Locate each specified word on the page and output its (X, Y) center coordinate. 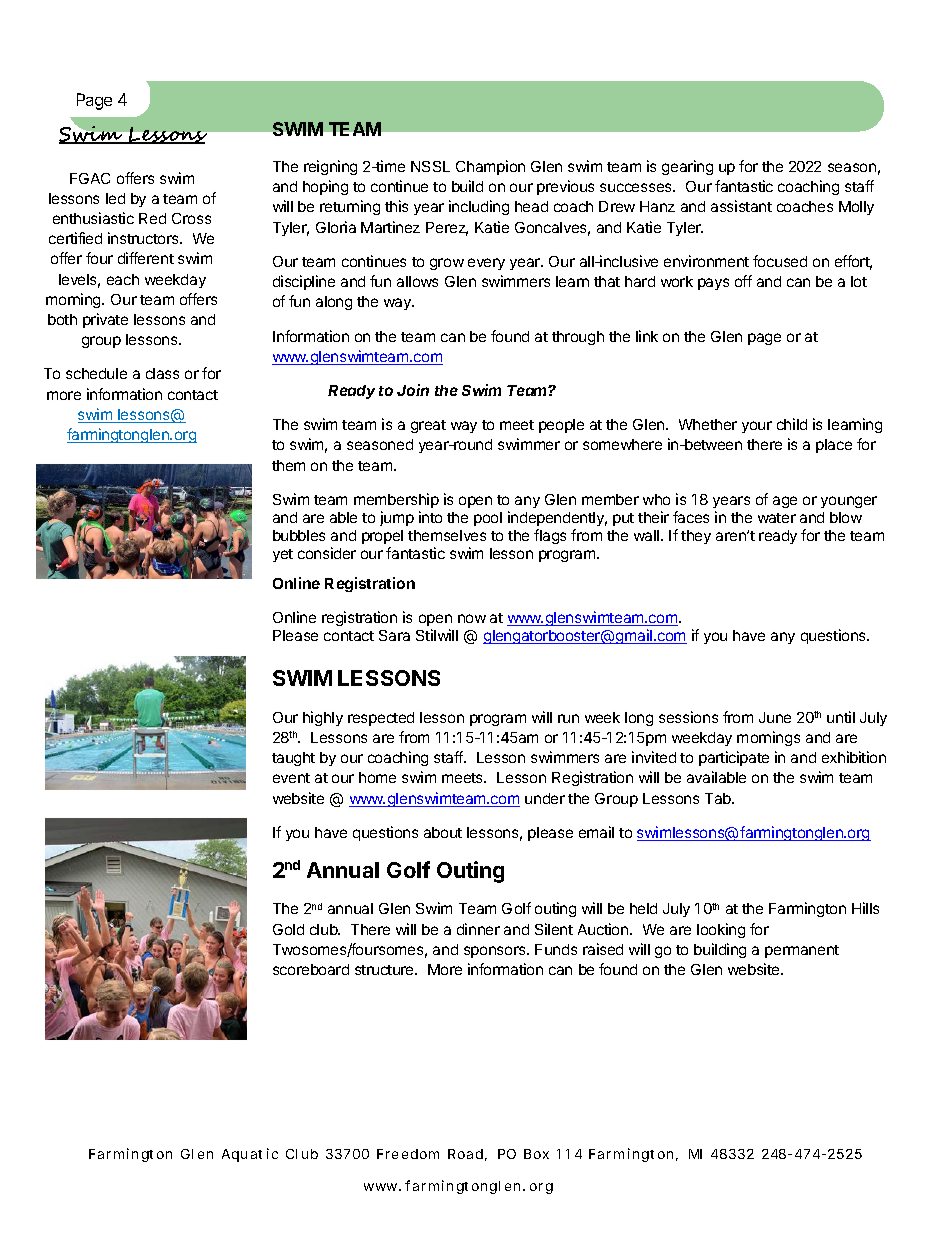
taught (293, 759)
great (428, 426)
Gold (288, 929)
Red (152, 218)
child (792, 424)
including (479, 207)
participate (734, 758)
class (162, 373)
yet (283, 555)
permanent (802, 951)
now (472, 618)
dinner (478, 929)
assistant (741, 206)
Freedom (408, 1154)
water (777, 518)
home (377, 777)
